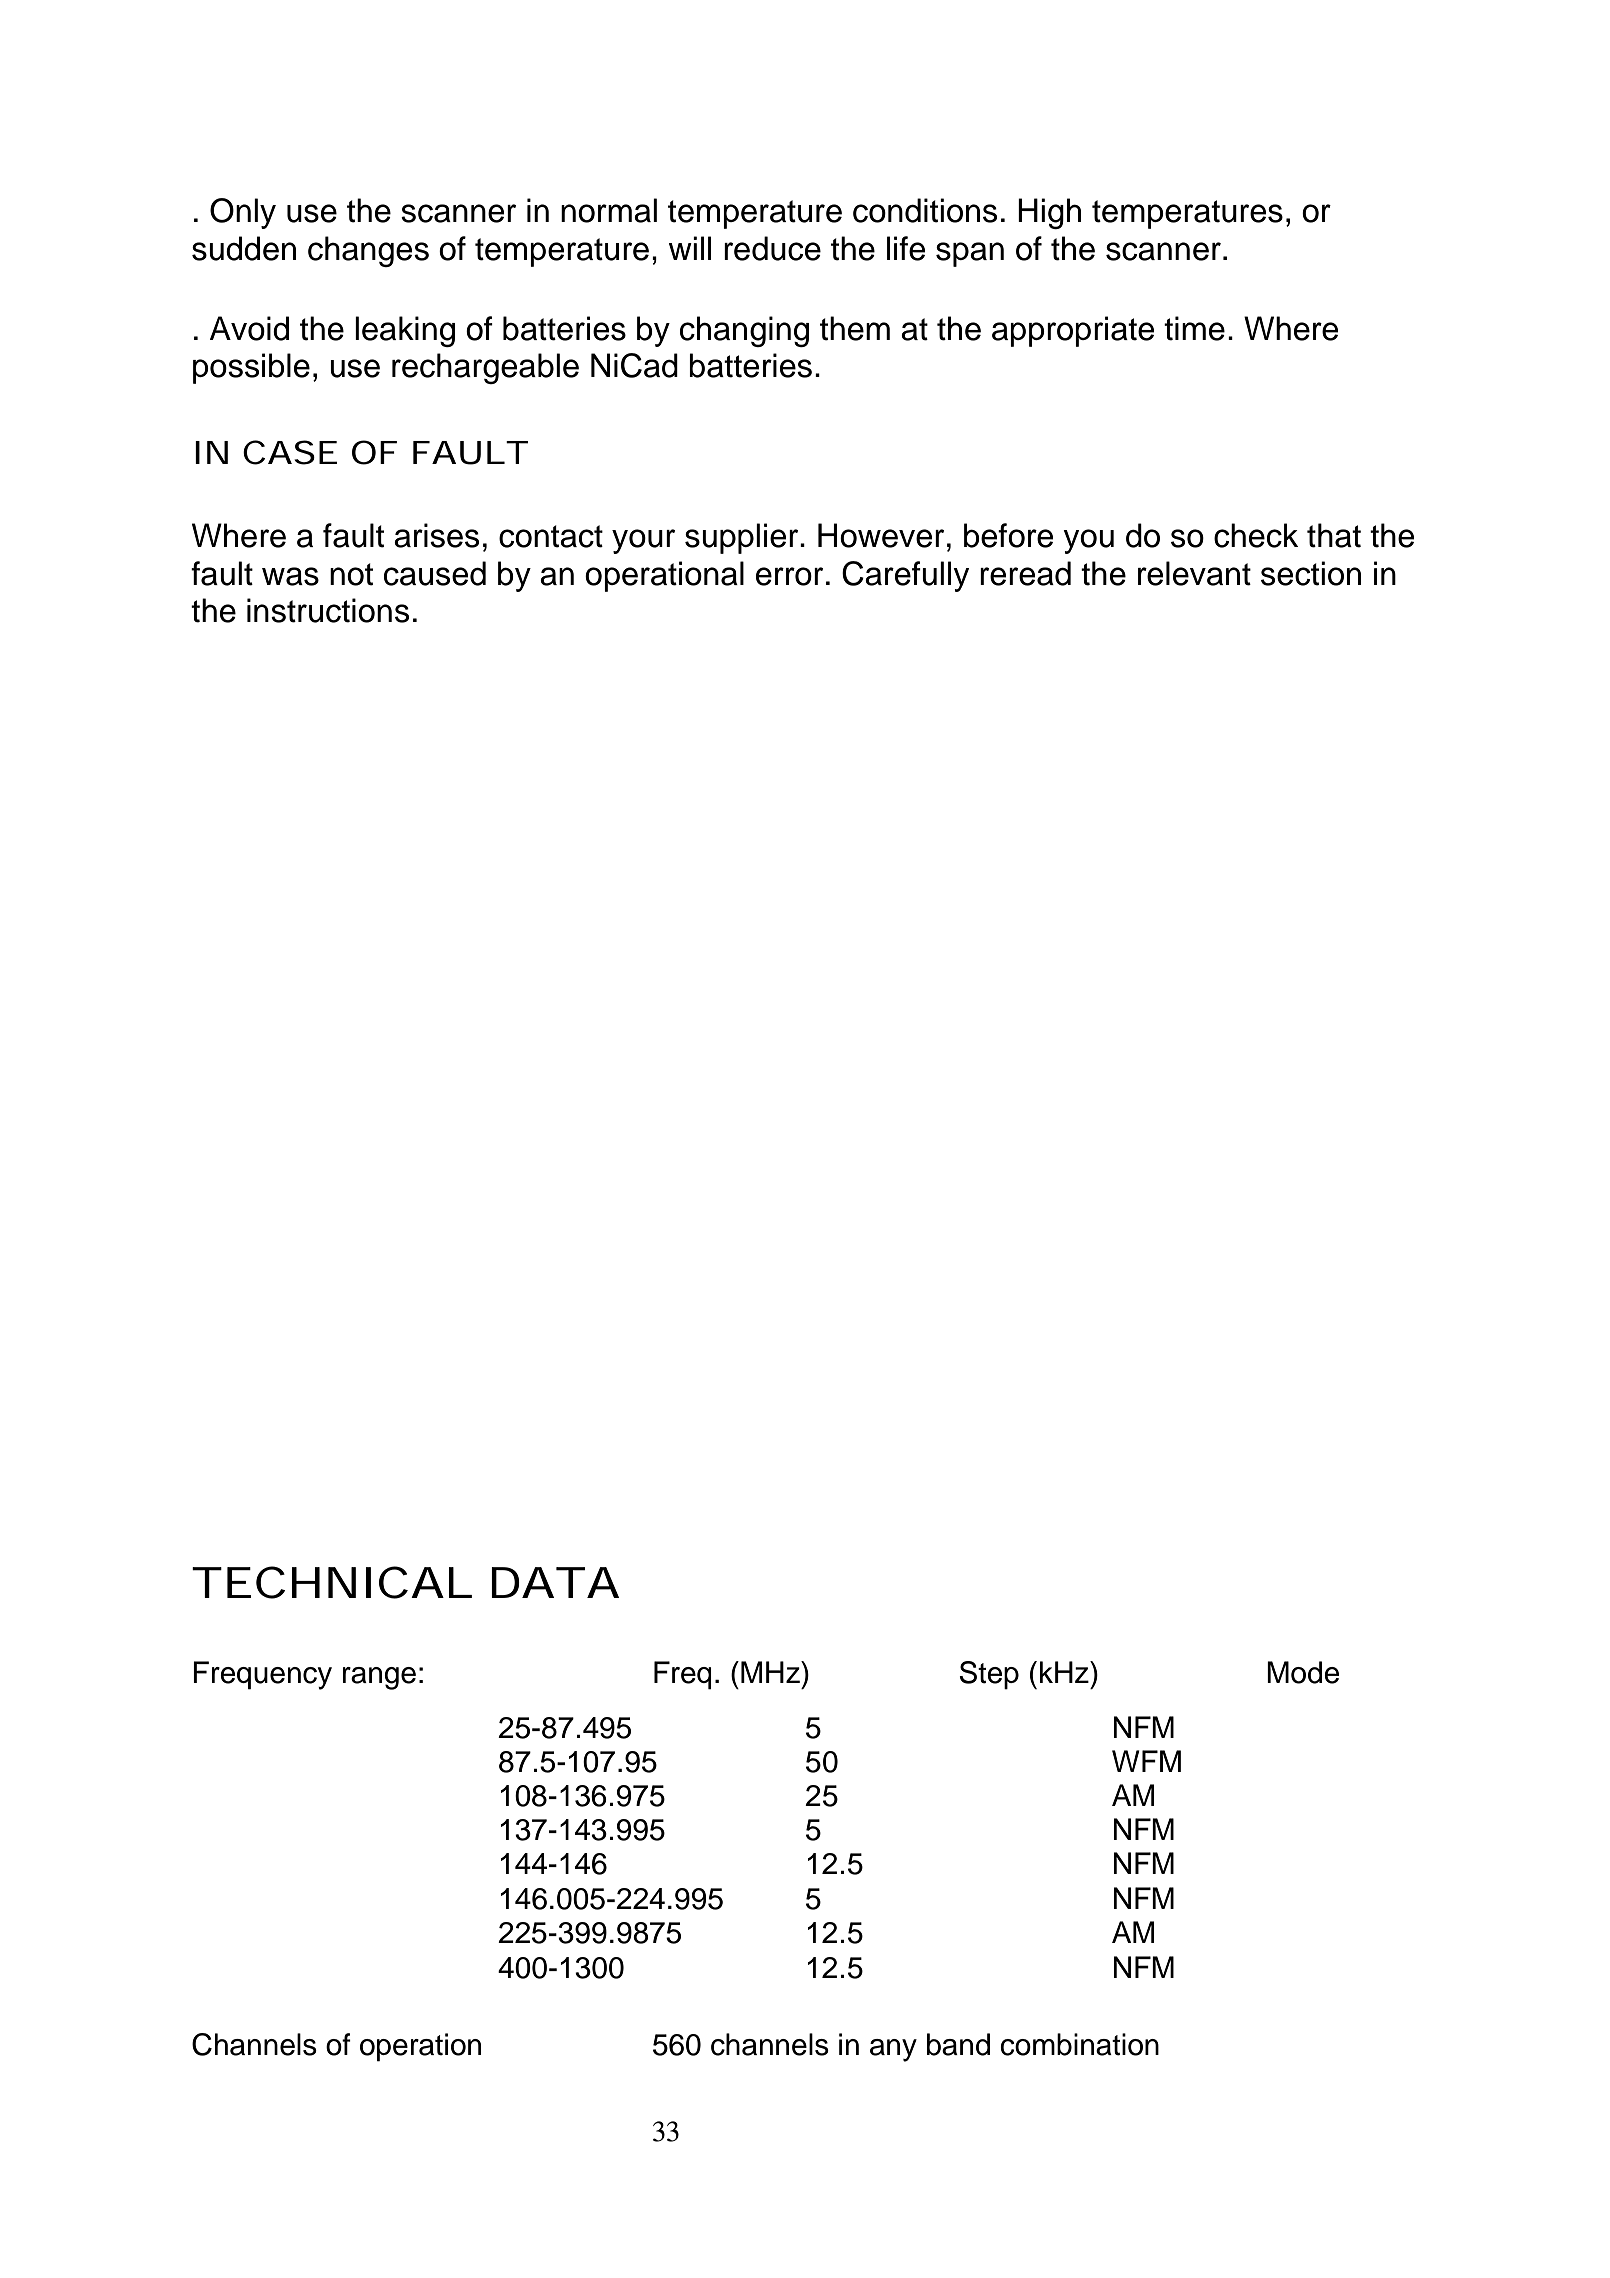 Image resolution: width=1610 pixels, height=2278 pixels. I want to click on changes, so click(368, 251).
